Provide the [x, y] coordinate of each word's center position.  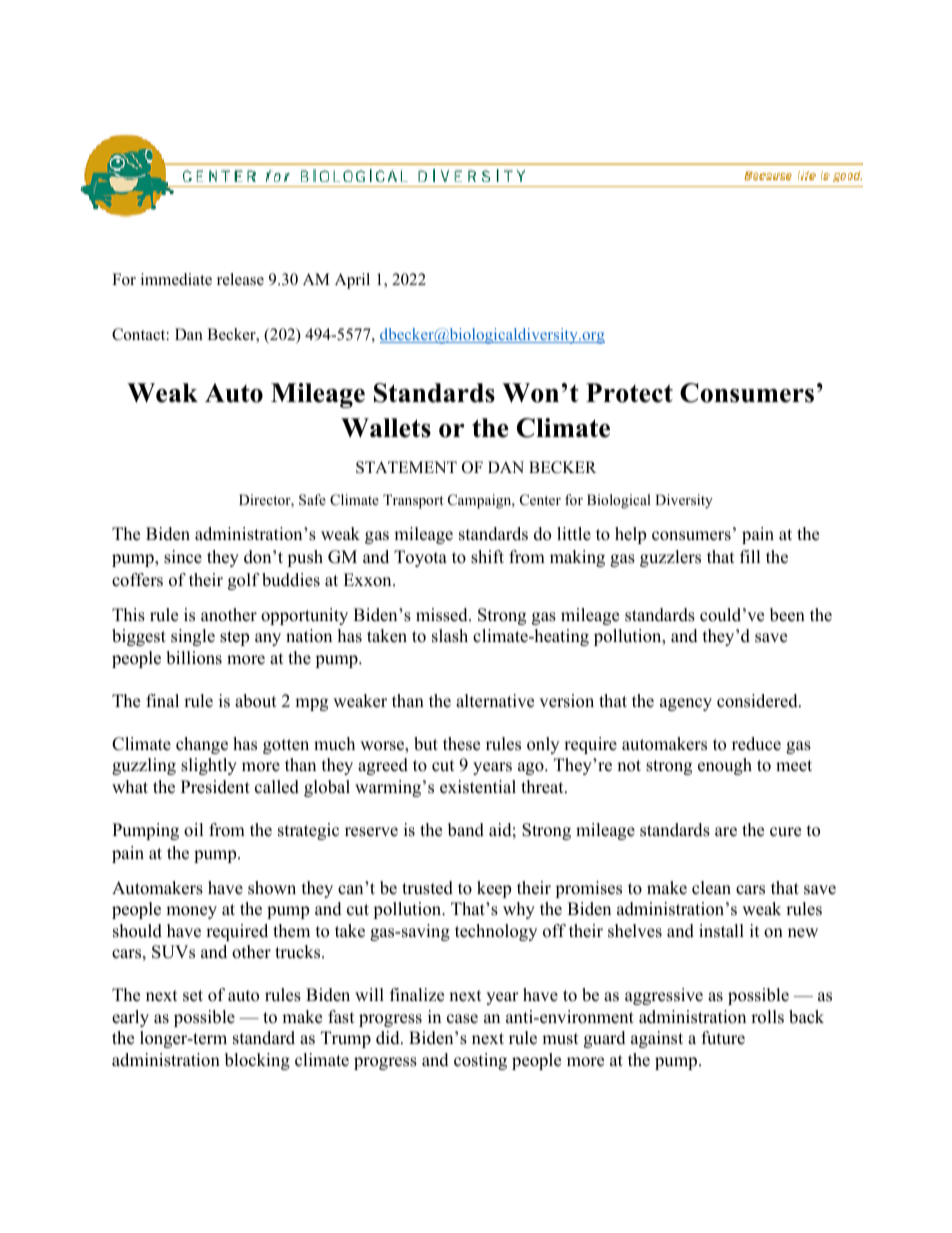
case [462, 1019]
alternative [495, 701]
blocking [257, 1061]
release [240, 279]
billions [194, 658]
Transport [413, 501]
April [352, 281]
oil [194, 830]
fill [750, 556]
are [726, 832]
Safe [312, 500]
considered [758, 701]
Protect [629, 393]
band [466, 830]
